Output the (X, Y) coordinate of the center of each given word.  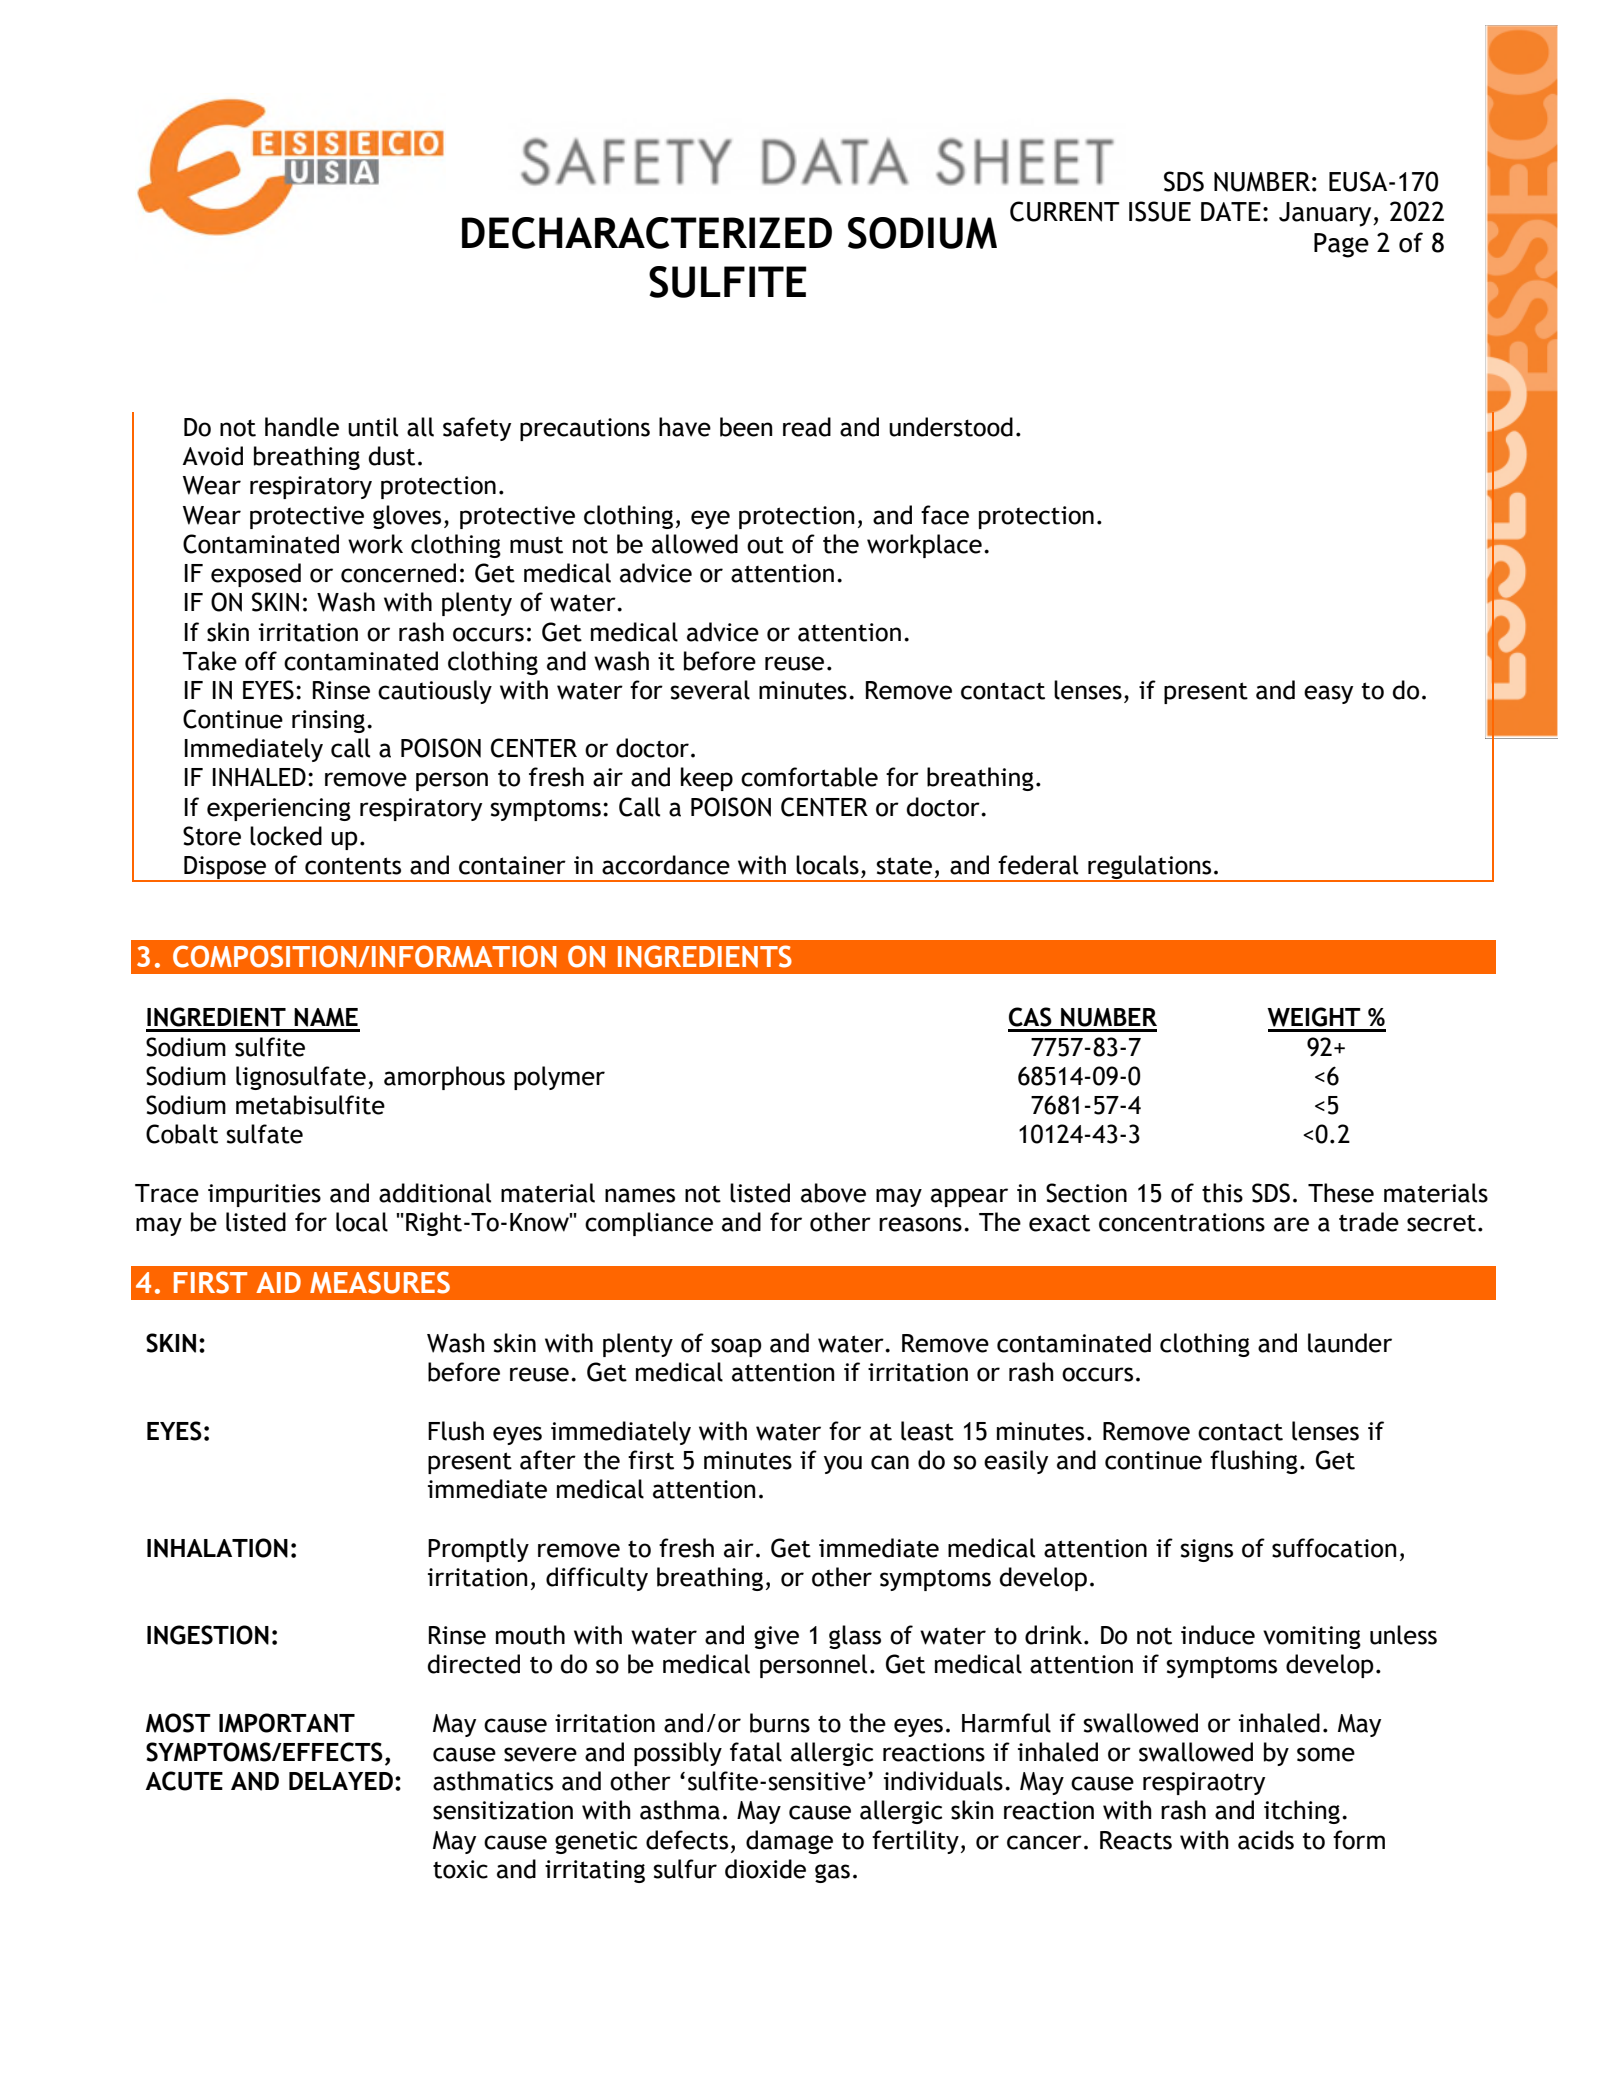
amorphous (444, 1078)
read (807, 427)
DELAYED (341, 1781)
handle (302, 427)
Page (1341, 245)
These (1341, 1193)
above (833, 1193)
